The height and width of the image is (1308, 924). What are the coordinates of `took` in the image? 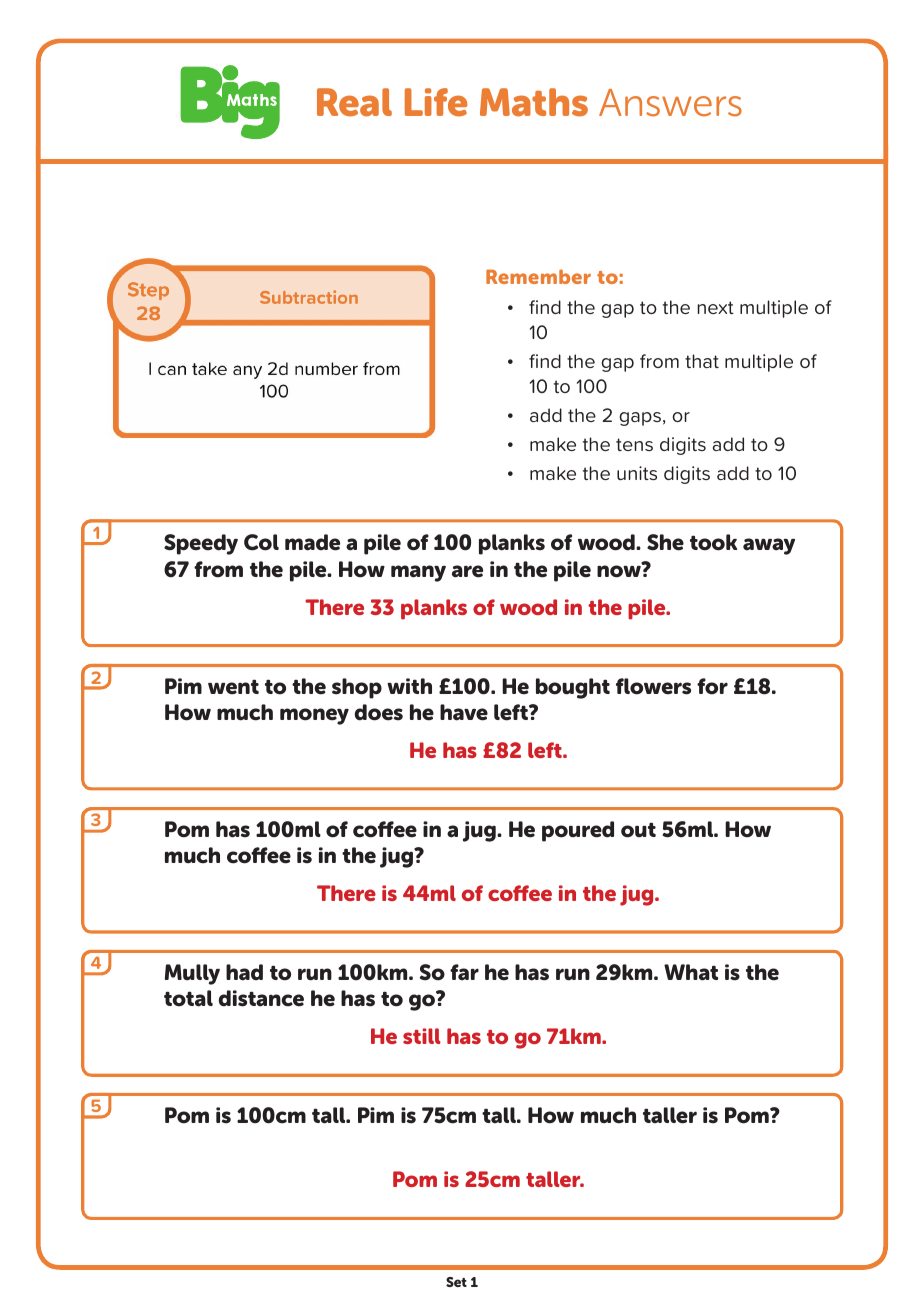 It's located at (713, 542).
